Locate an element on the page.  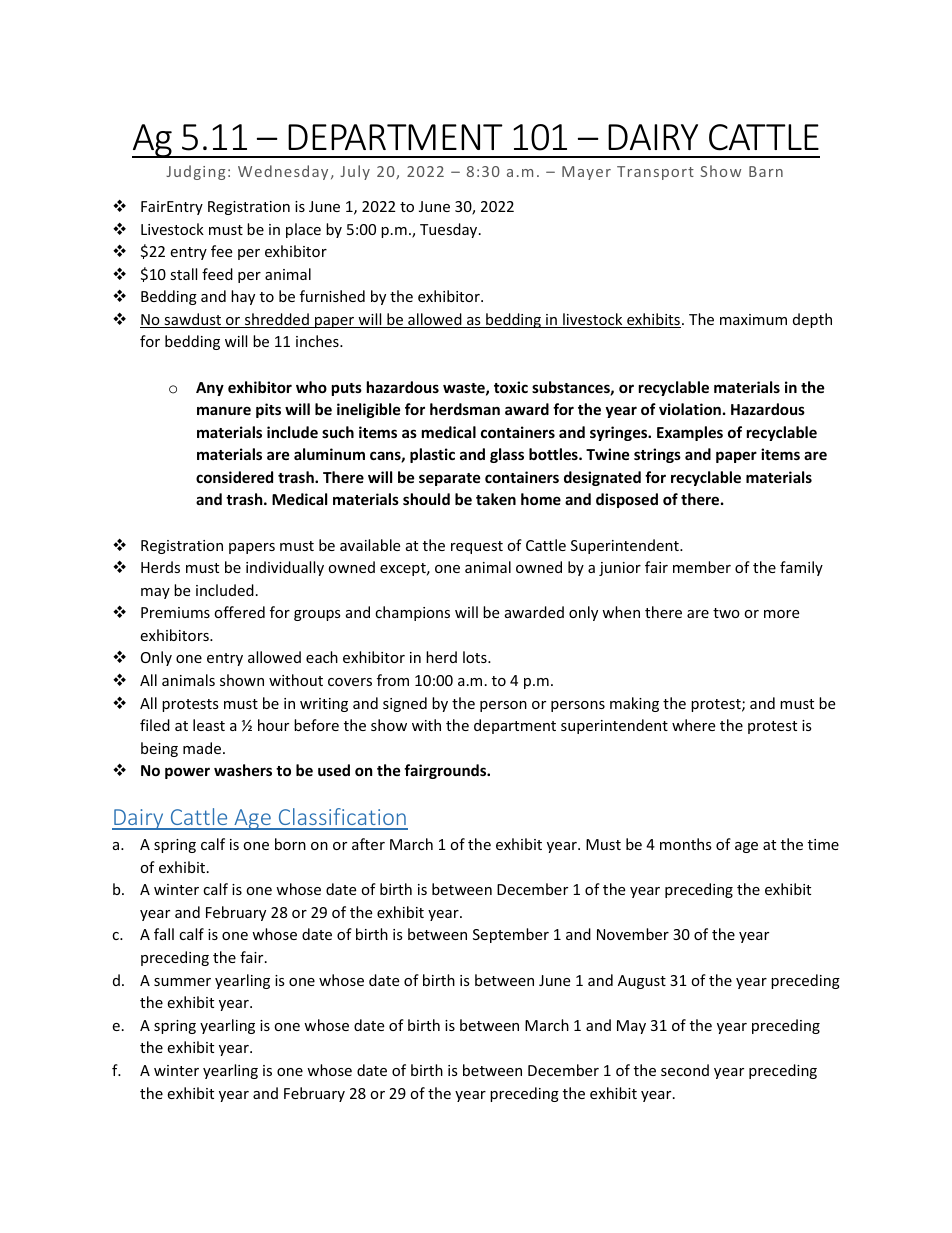
second is located at coordinates (685, 1070).
